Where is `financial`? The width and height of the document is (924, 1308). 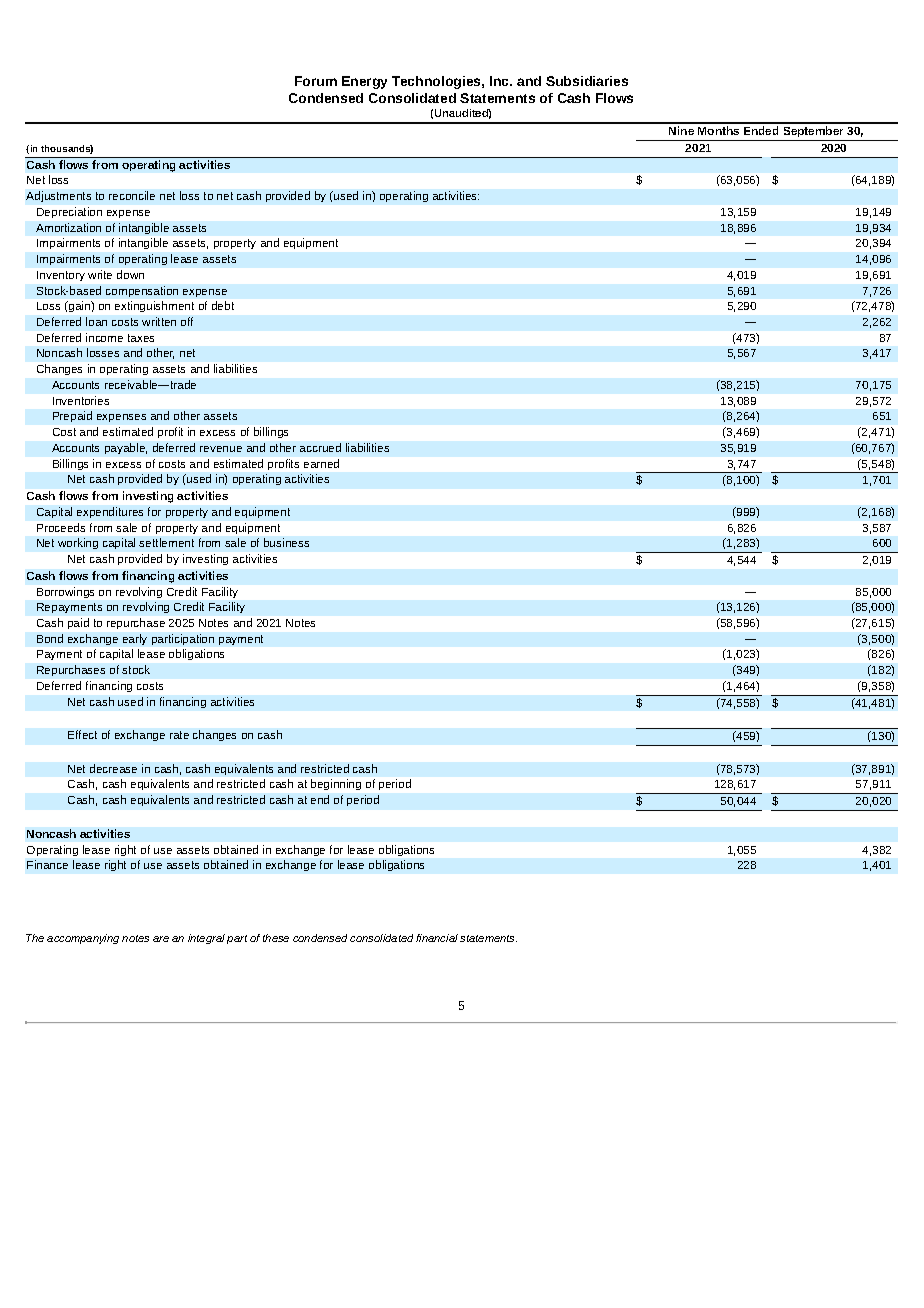
financial is located at coordinates (437, 938).
